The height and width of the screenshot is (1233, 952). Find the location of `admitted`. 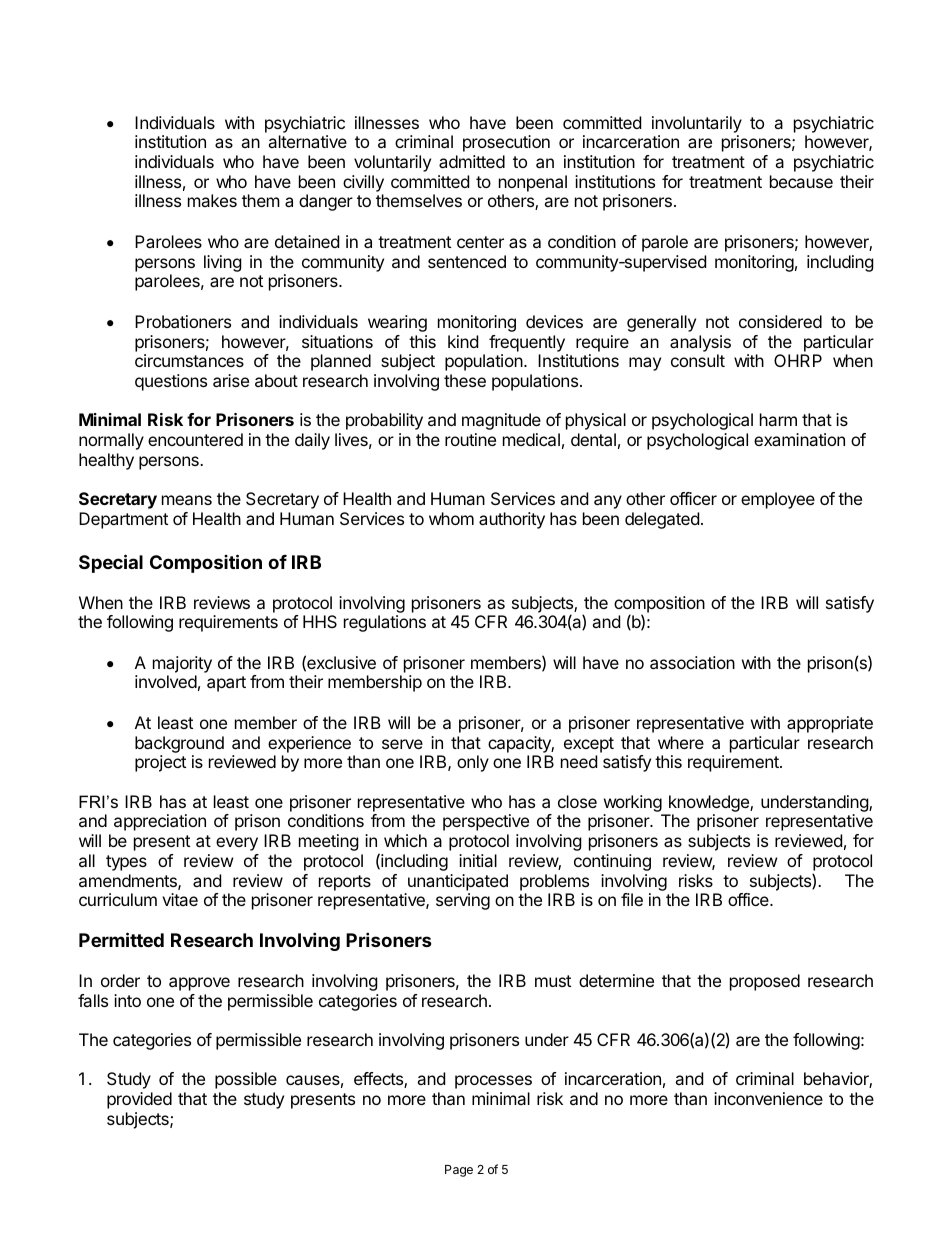

admitted is located at coordinates (472, 161).
